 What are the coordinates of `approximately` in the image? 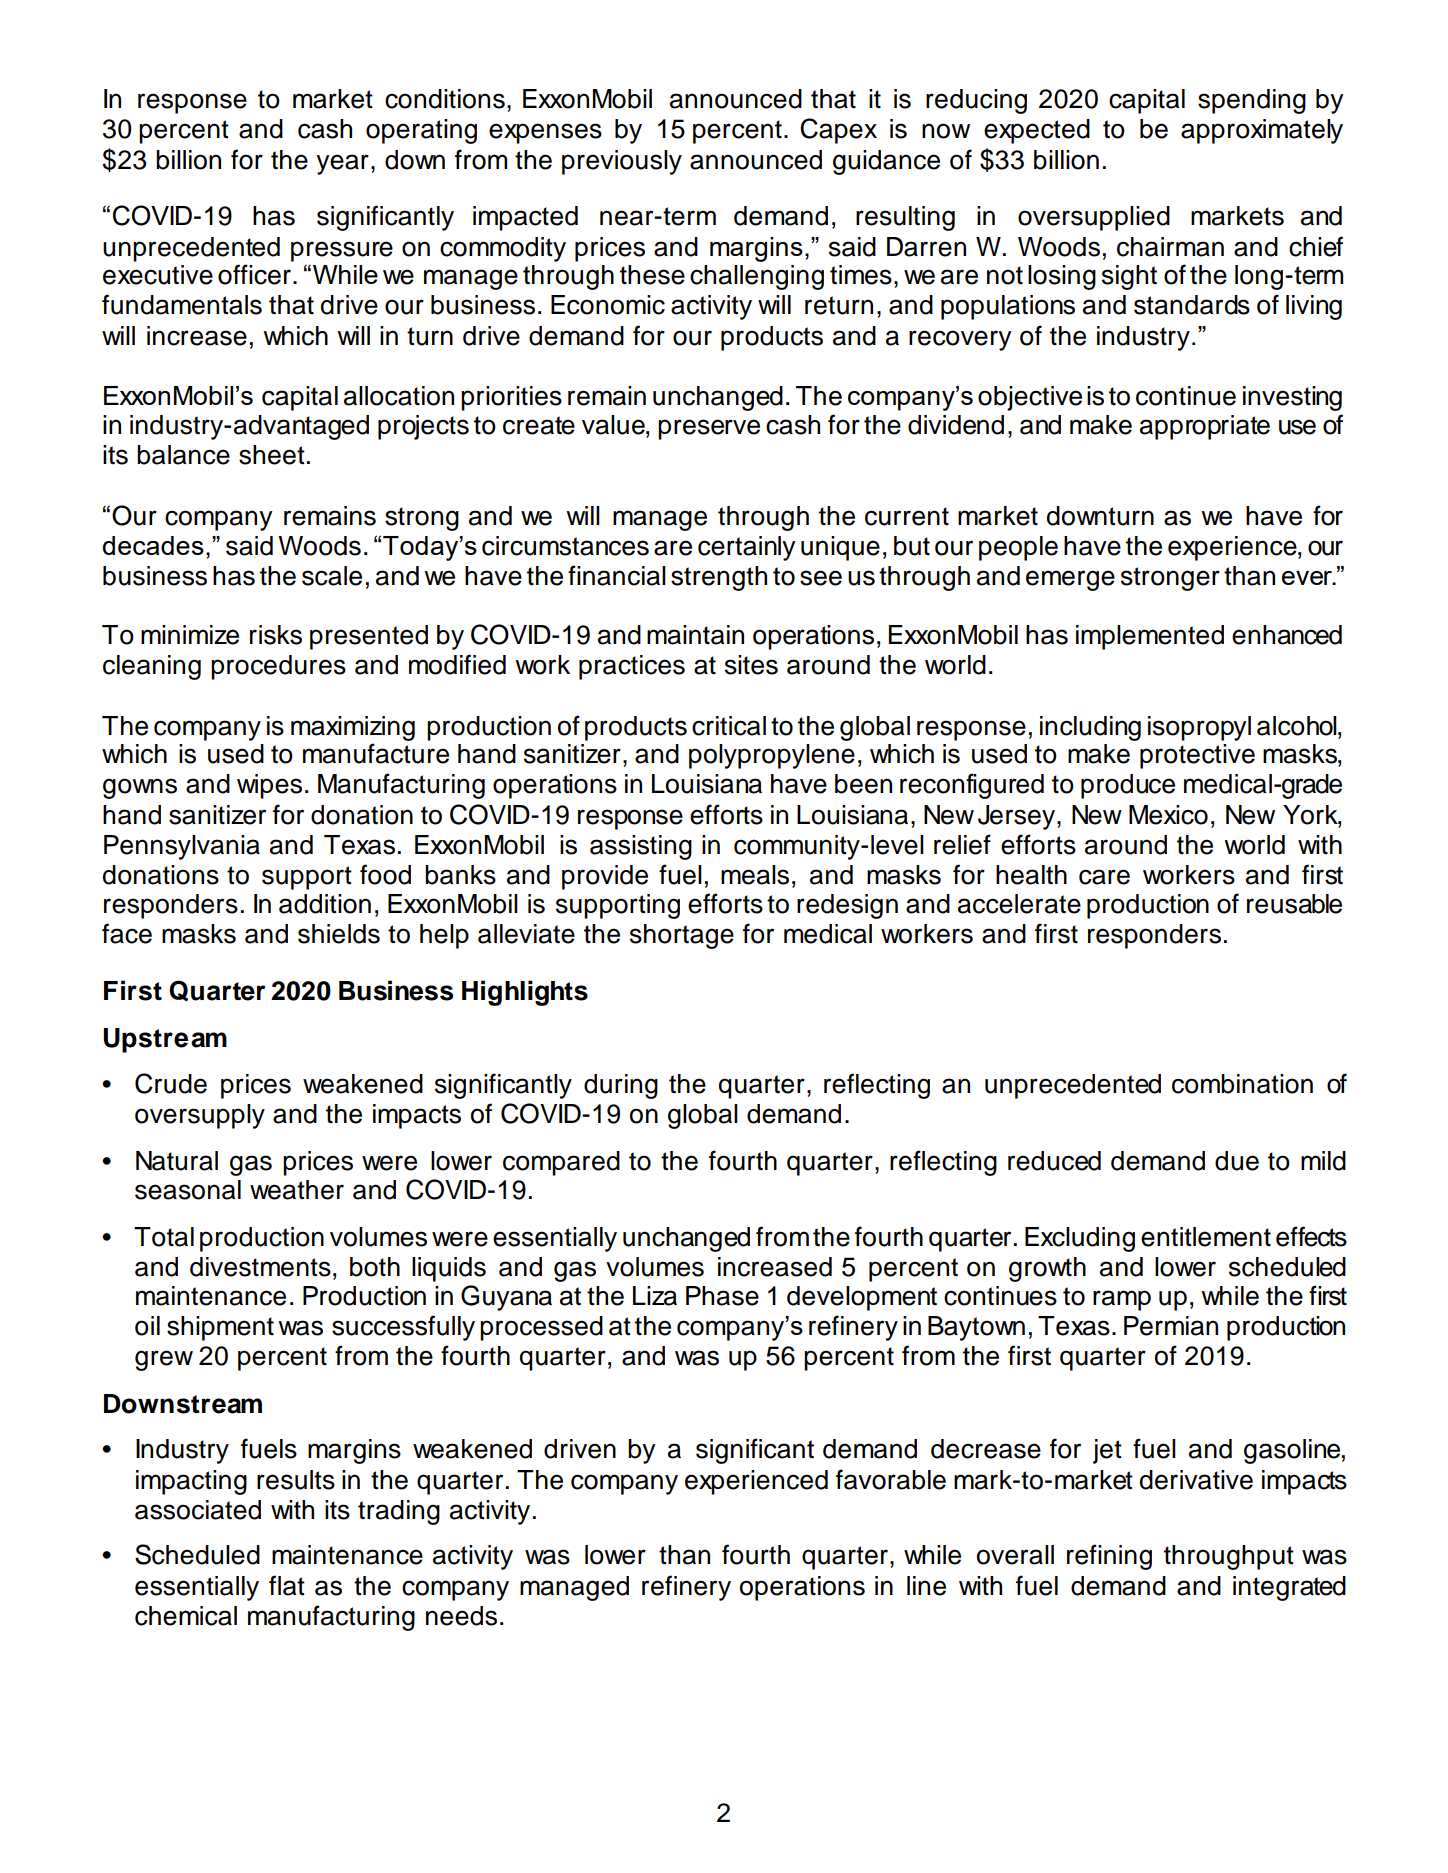 It's located at (1262, 131).
